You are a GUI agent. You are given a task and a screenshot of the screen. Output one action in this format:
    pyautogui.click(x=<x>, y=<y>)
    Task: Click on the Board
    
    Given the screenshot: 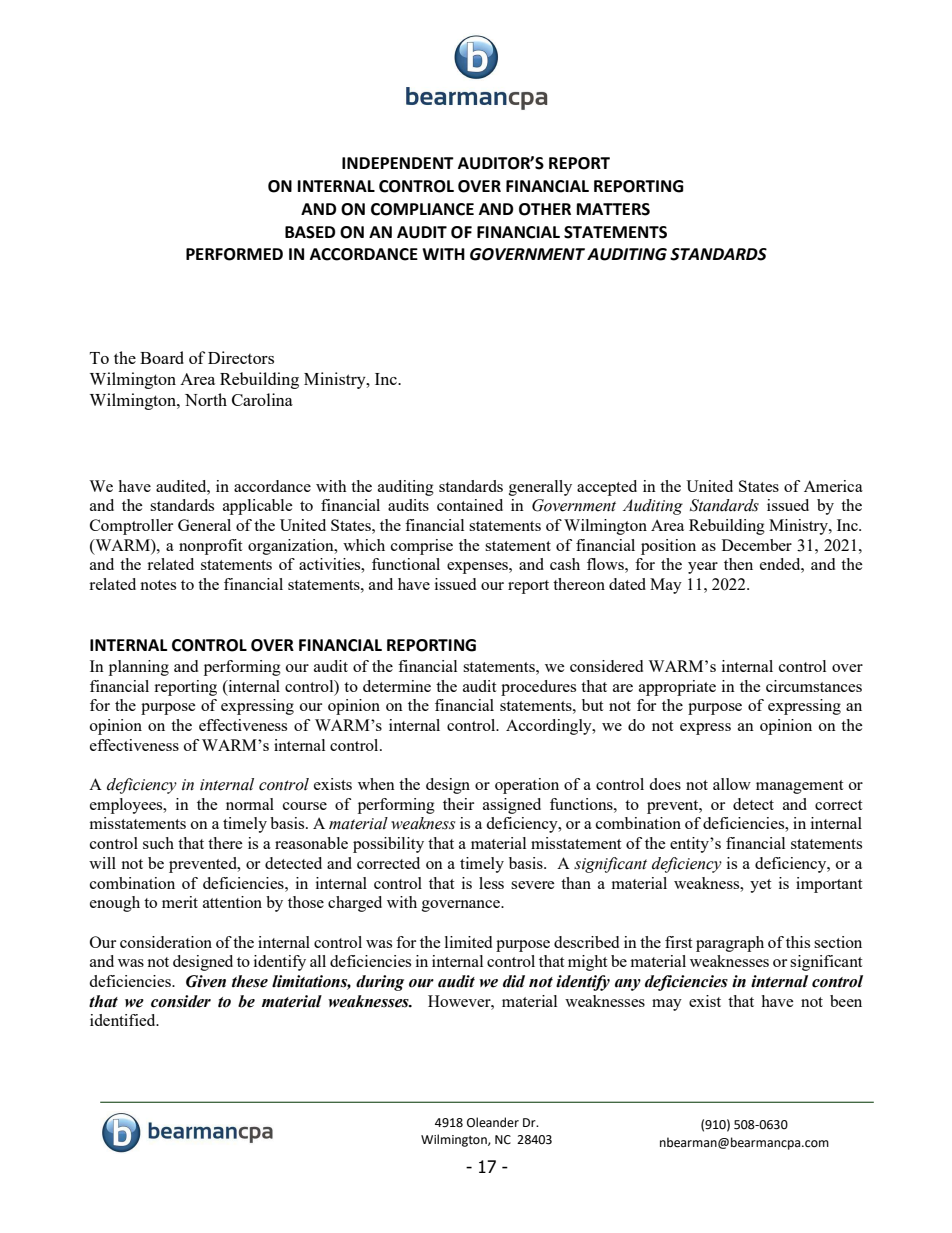 What is the action you would take?
    pyautogui.click(x=162, y=357)
